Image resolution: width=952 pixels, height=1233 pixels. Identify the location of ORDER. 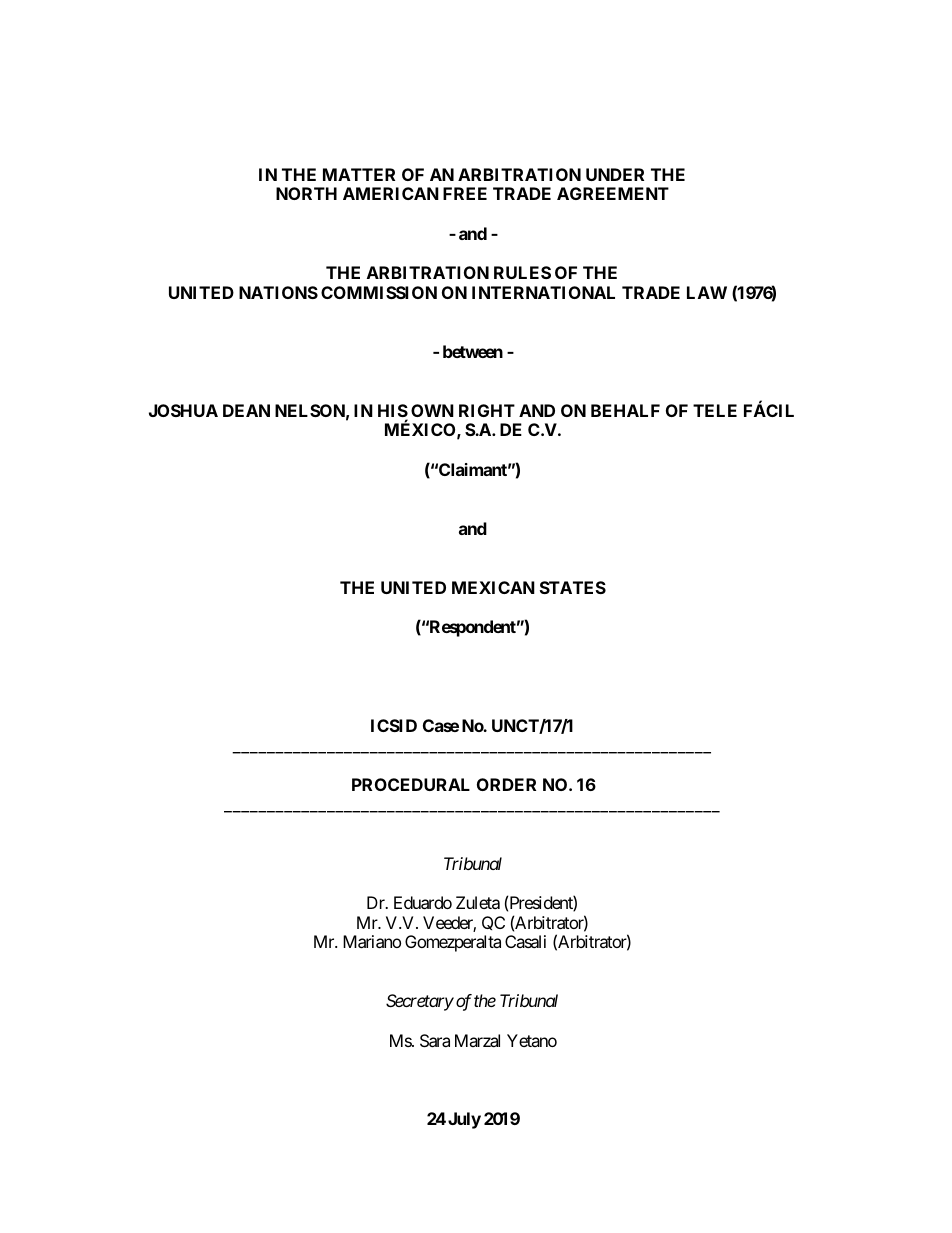
(506, 784).
